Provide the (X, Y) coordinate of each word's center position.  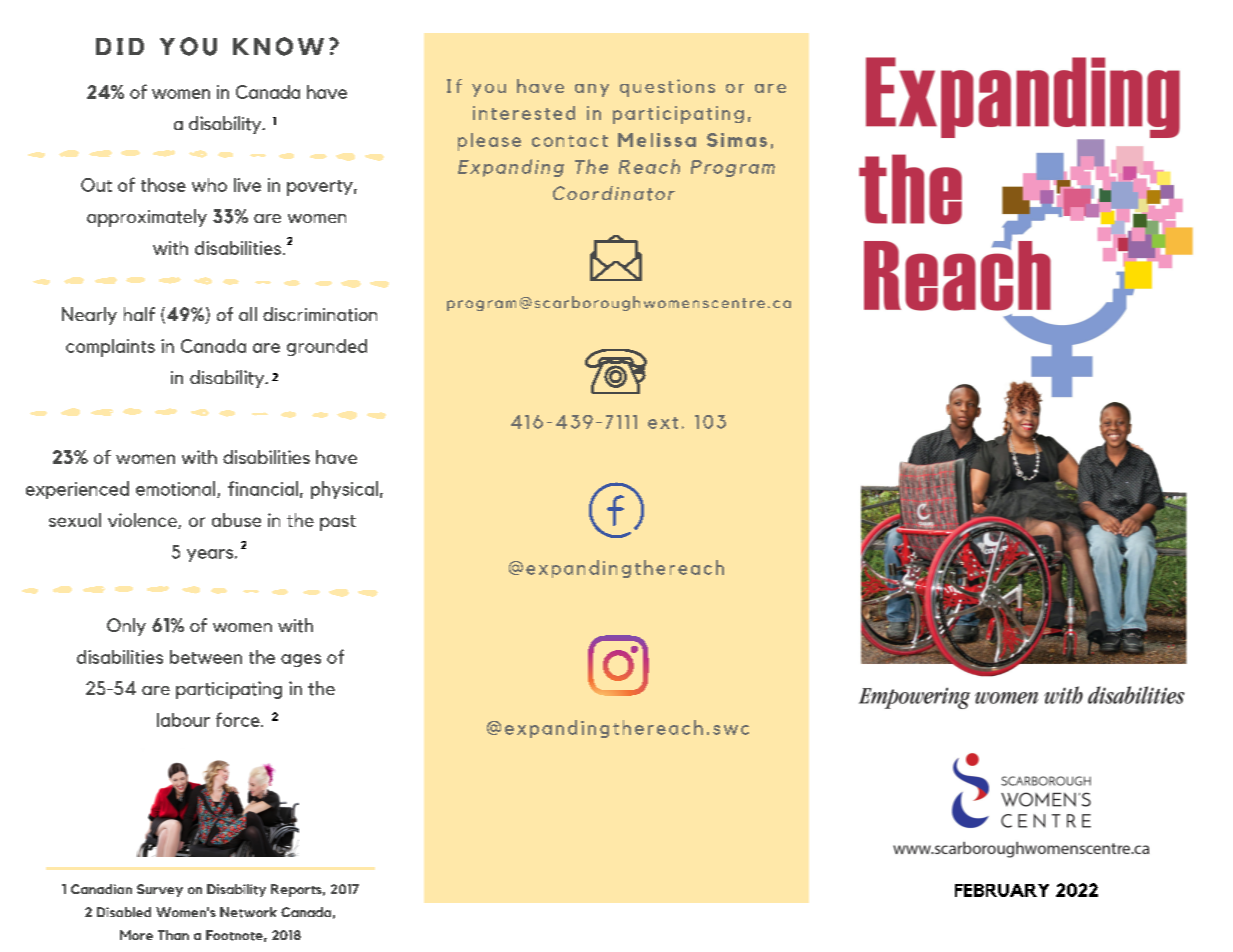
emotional (177, 489)
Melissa (657, 140)
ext (663, 423)
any (592, 90)
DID (120, 46)
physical (344, 490)
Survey (160, 890)
